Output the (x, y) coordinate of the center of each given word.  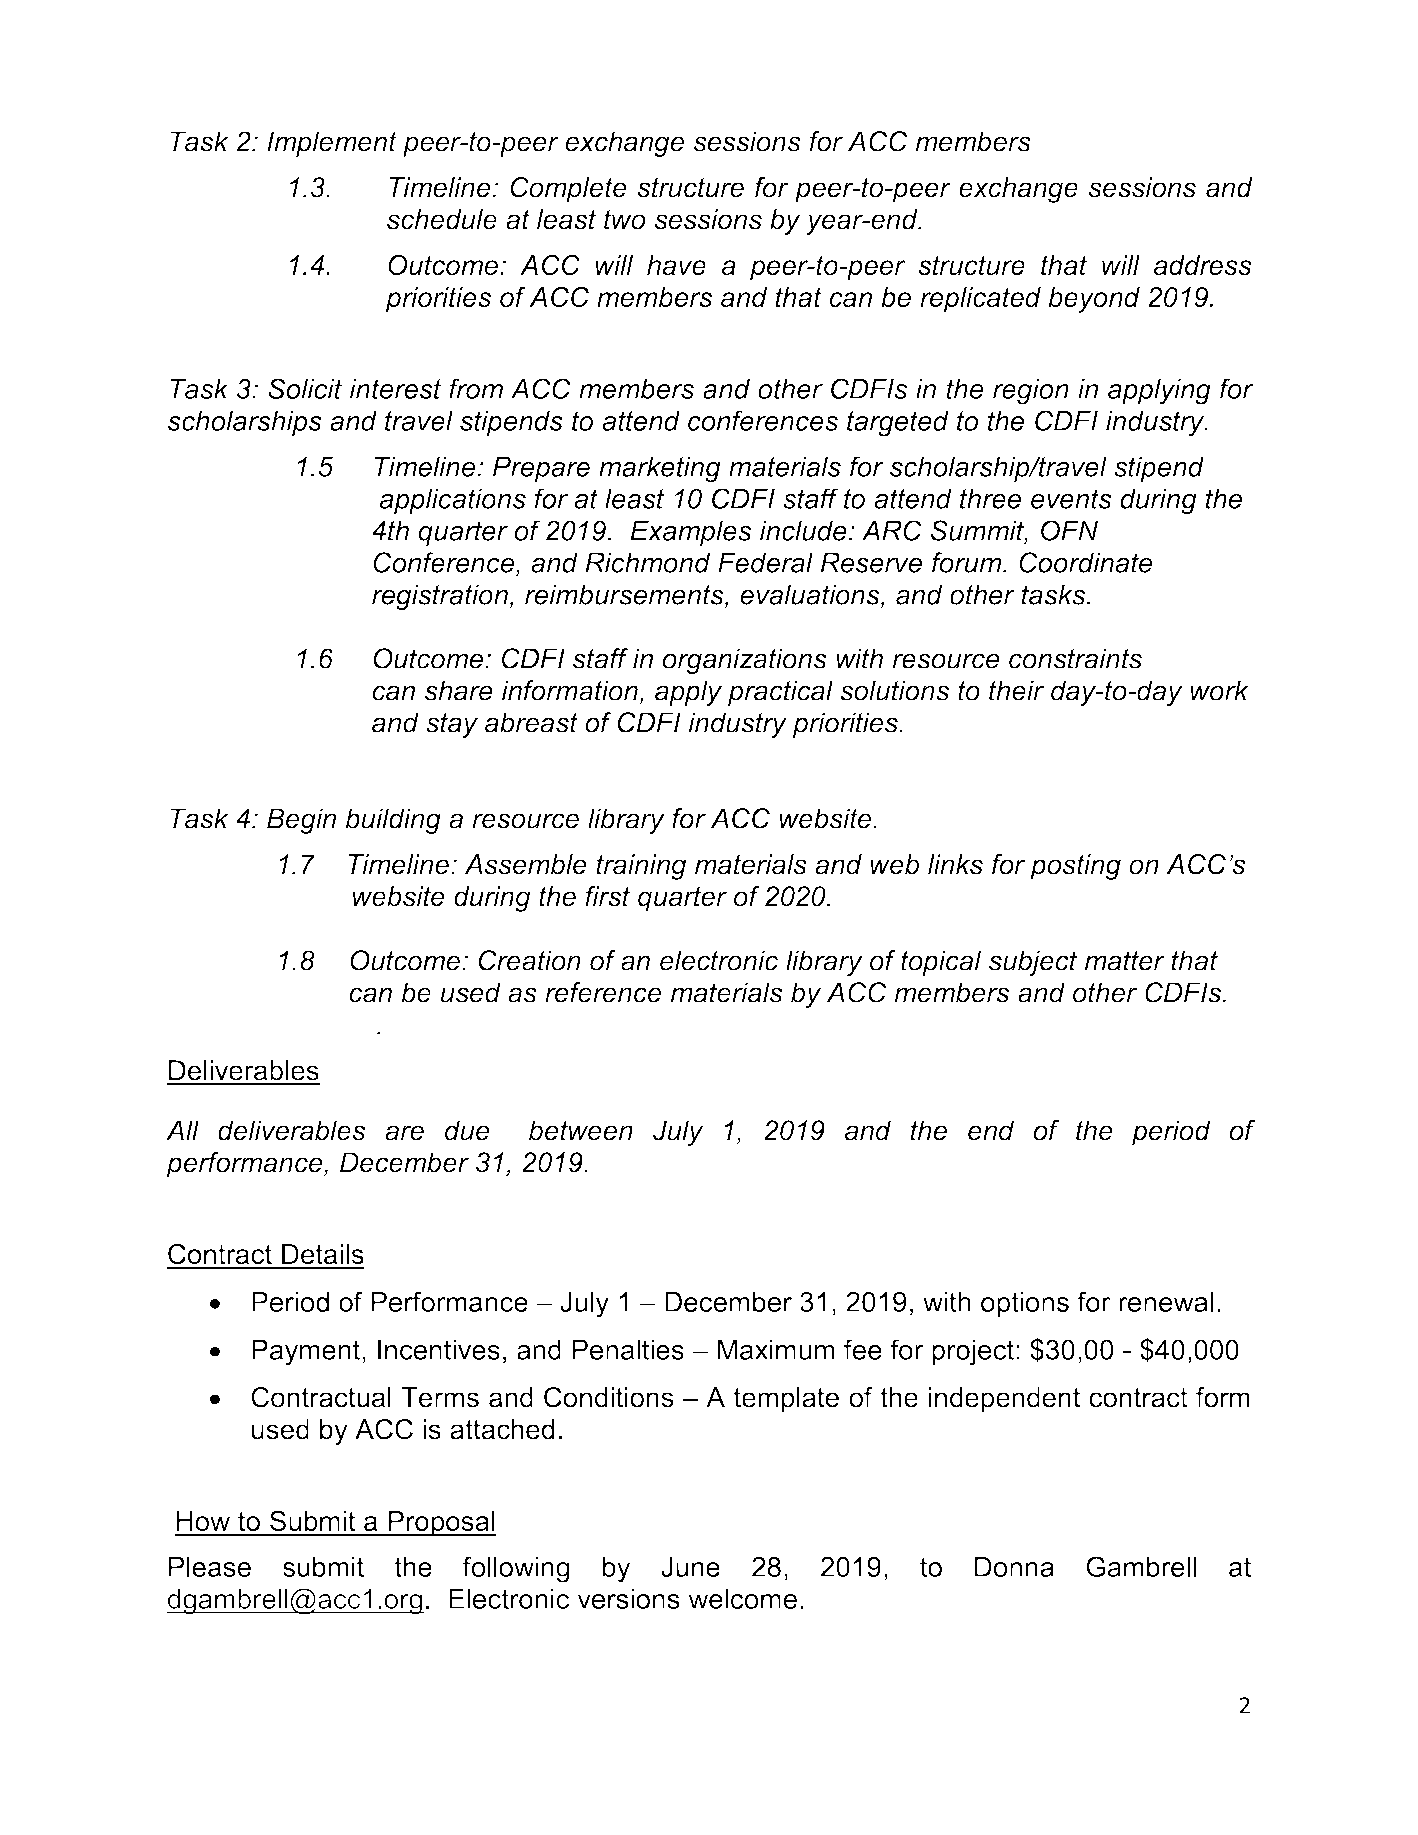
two (625, 219)
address (1203, 265)
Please (210, 1567)
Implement (332, 144)
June (690, 1567)
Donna (1014, 1567)
